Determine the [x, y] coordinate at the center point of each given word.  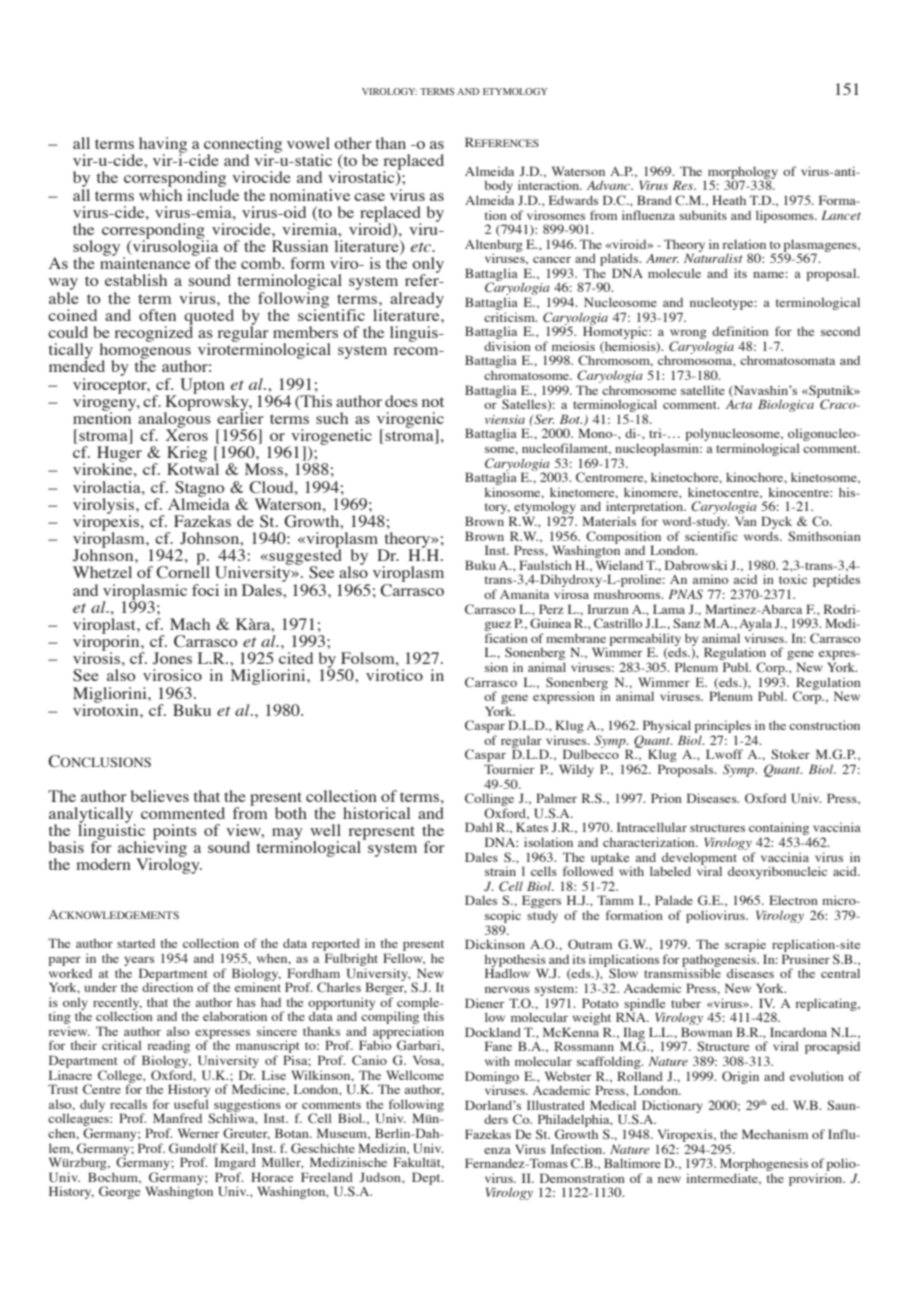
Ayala [755, 626]
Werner [198, 1133]
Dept [427, 1178]
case [369, 197]
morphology [743, 173]
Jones [172, 658]
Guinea [550, 623]
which [160, 193]
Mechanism [775, 1134]
